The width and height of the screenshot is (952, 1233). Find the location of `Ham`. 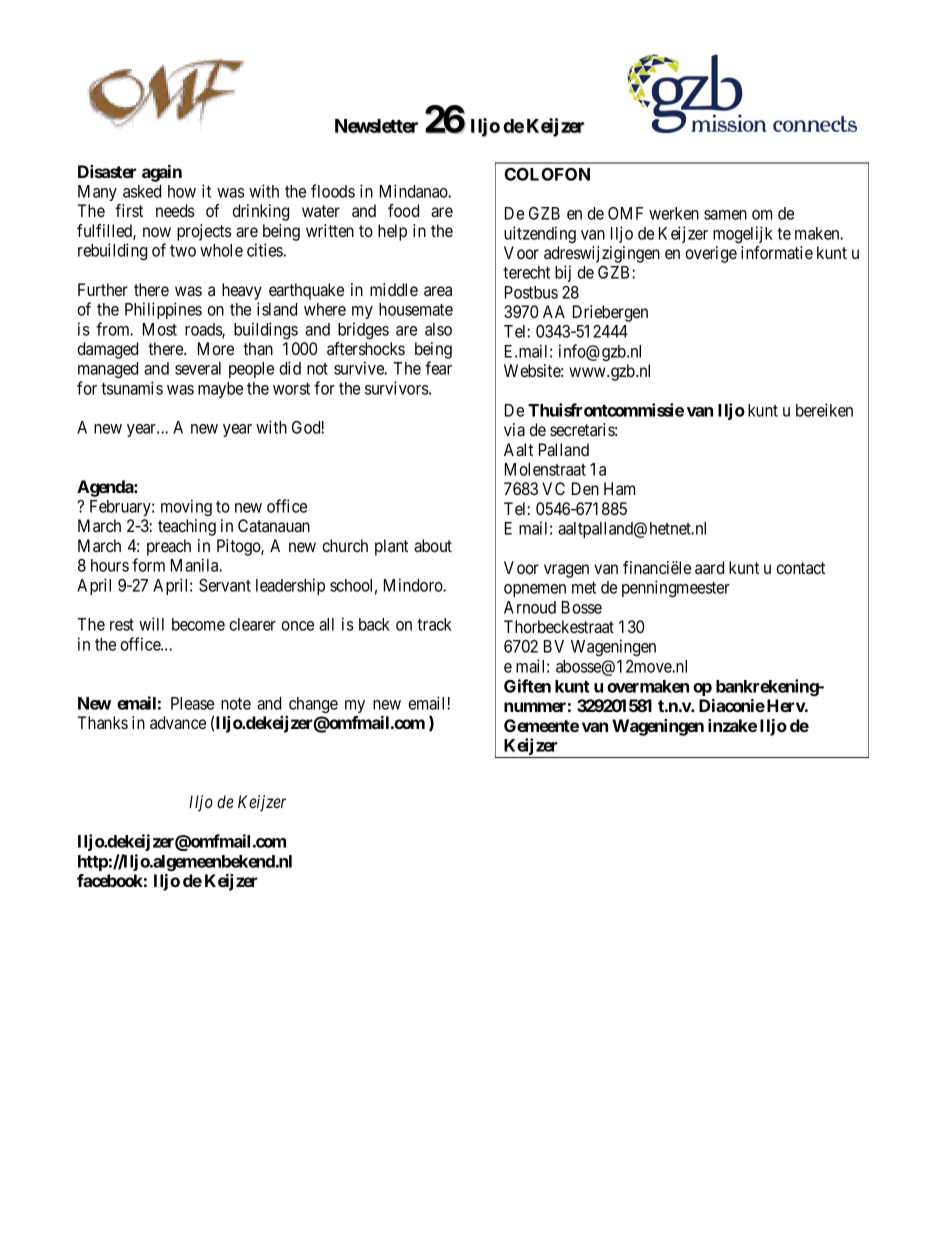

Ham is located at coordinates (619, 488).
